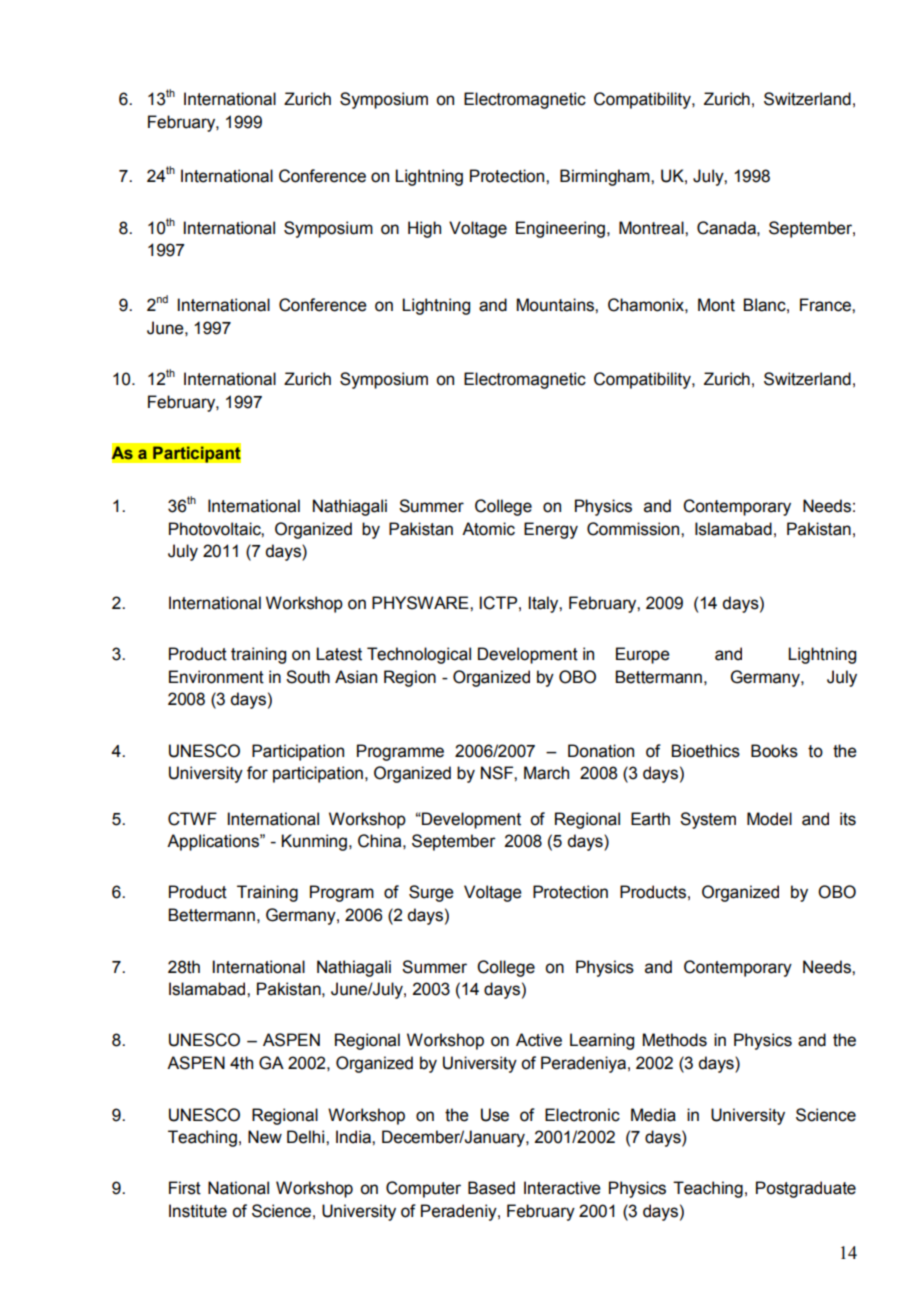  What do you see at coordinates (257, 773) in the page?
I see `for` at bounding box center [257, 773].
